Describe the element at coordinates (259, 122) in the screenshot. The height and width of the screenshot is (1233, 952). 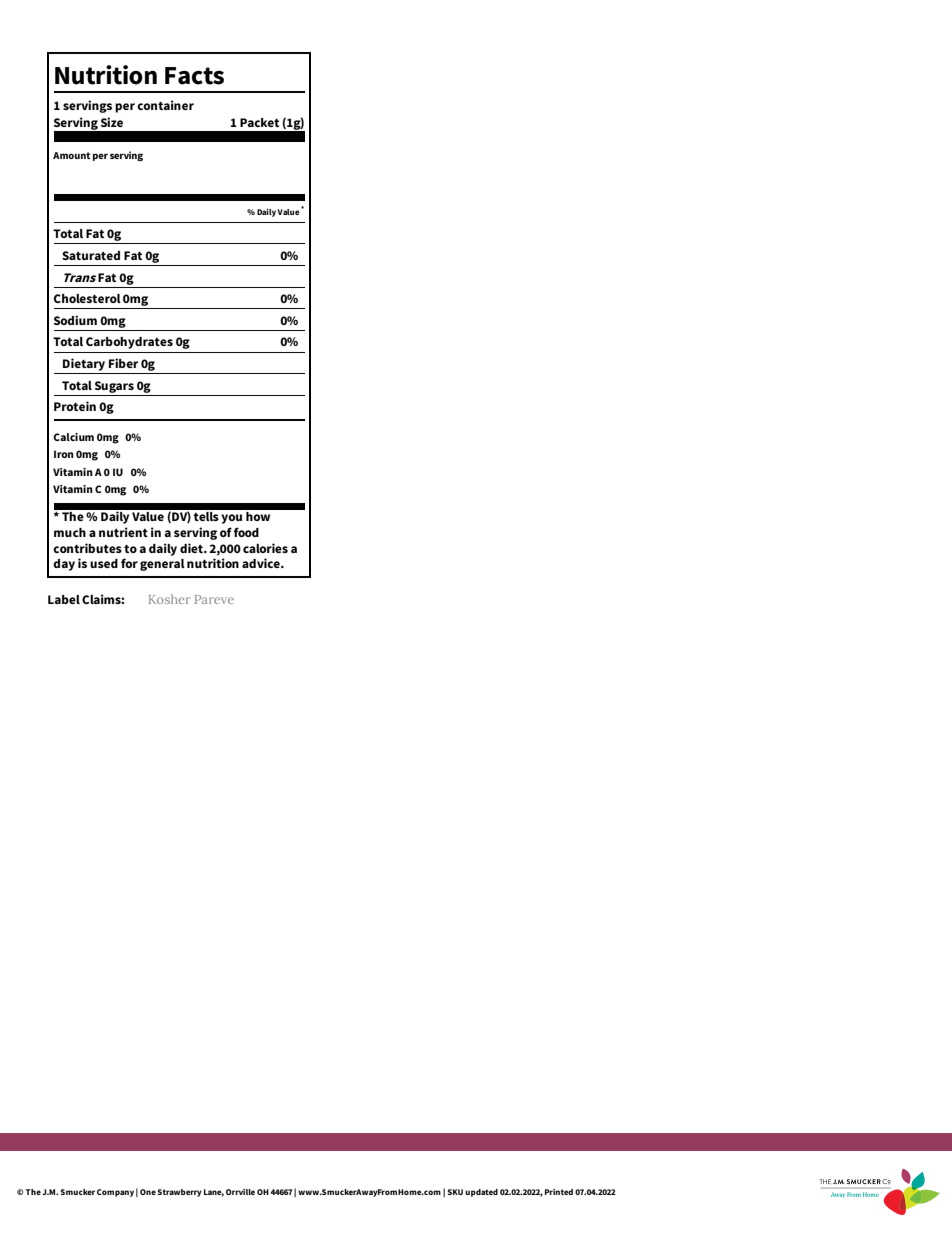
I see `Packet` at that location.
